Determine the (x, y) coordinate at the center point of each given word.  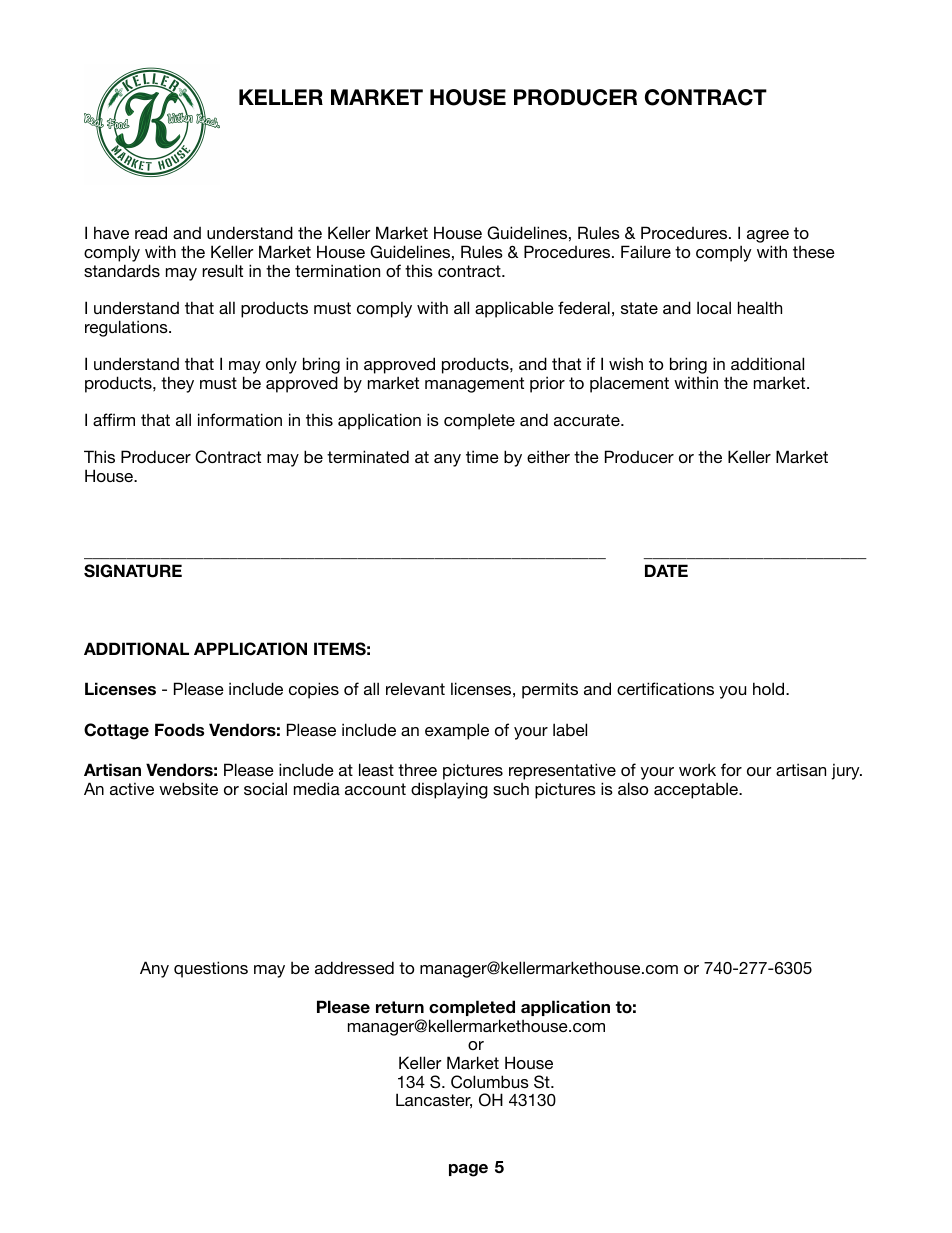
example (457, 731)
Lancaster (434, 1101)
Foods (179, 730)
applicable (514, 309)
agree (768, 238)
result (222, 270)
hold (770, 688)
